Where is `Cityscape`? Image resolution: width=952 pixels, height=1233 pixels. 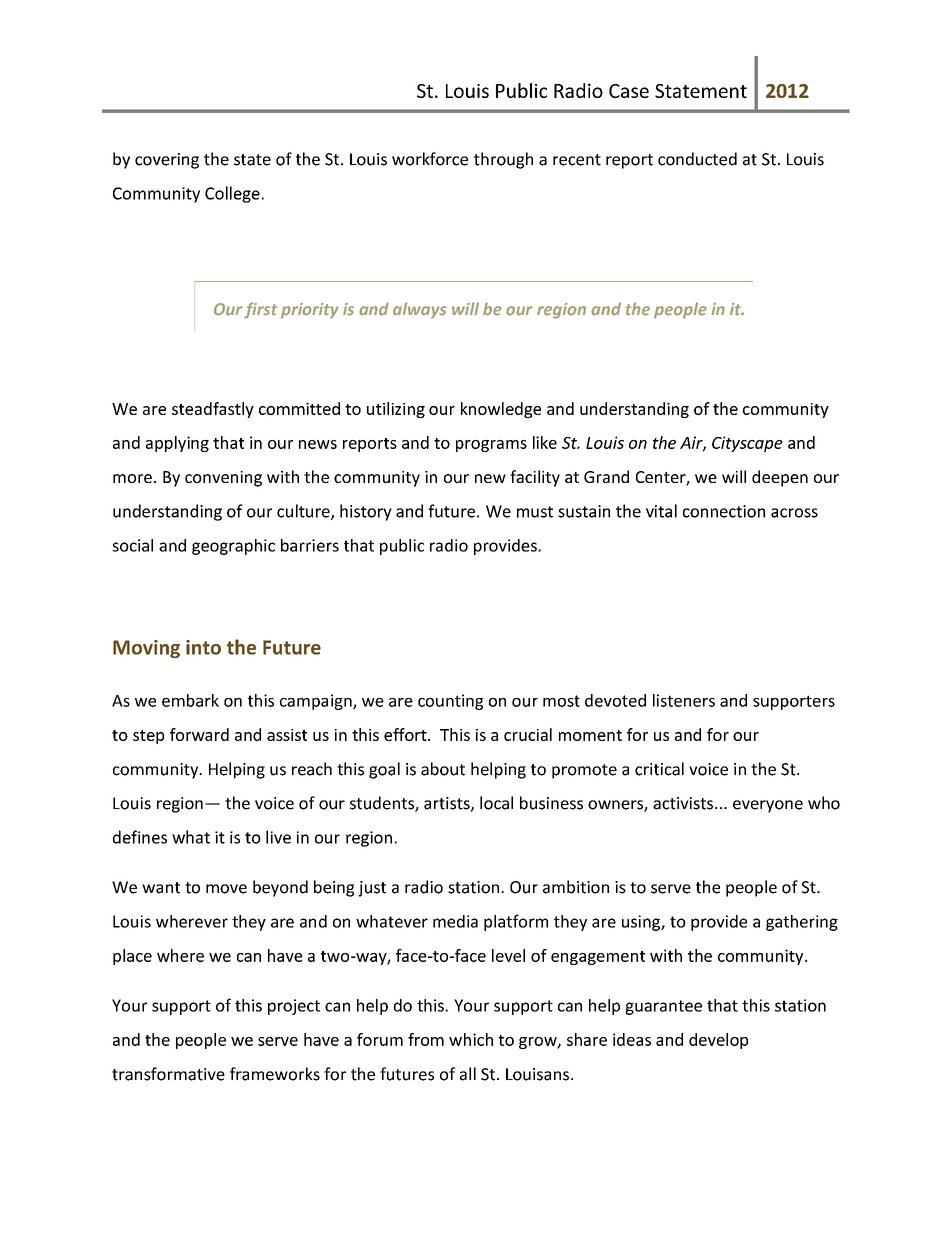 Cityscape is located at coordinates (747, 444).
